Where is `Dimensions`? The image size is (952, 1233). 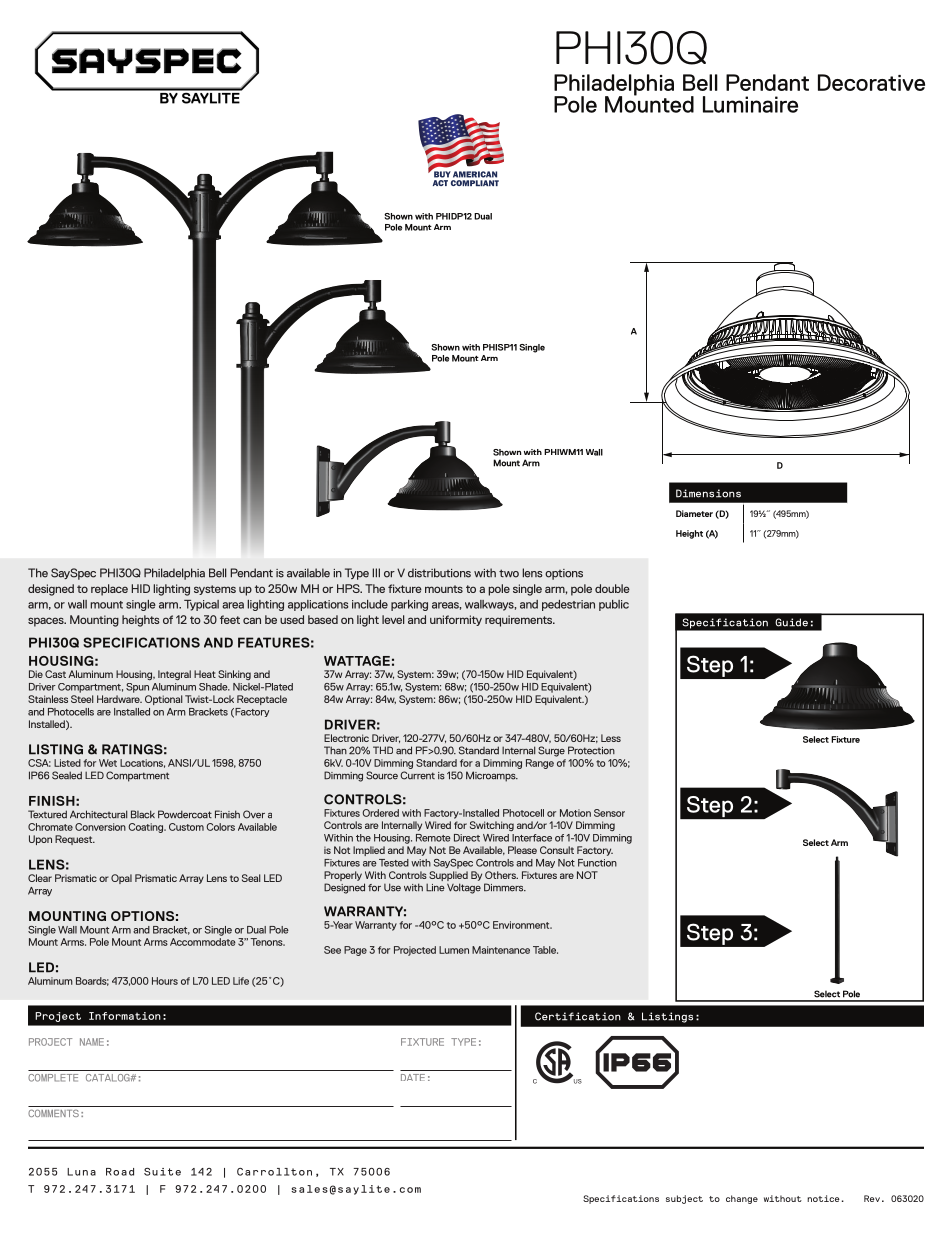 Dimensions is located at coordinates (708, 493).
